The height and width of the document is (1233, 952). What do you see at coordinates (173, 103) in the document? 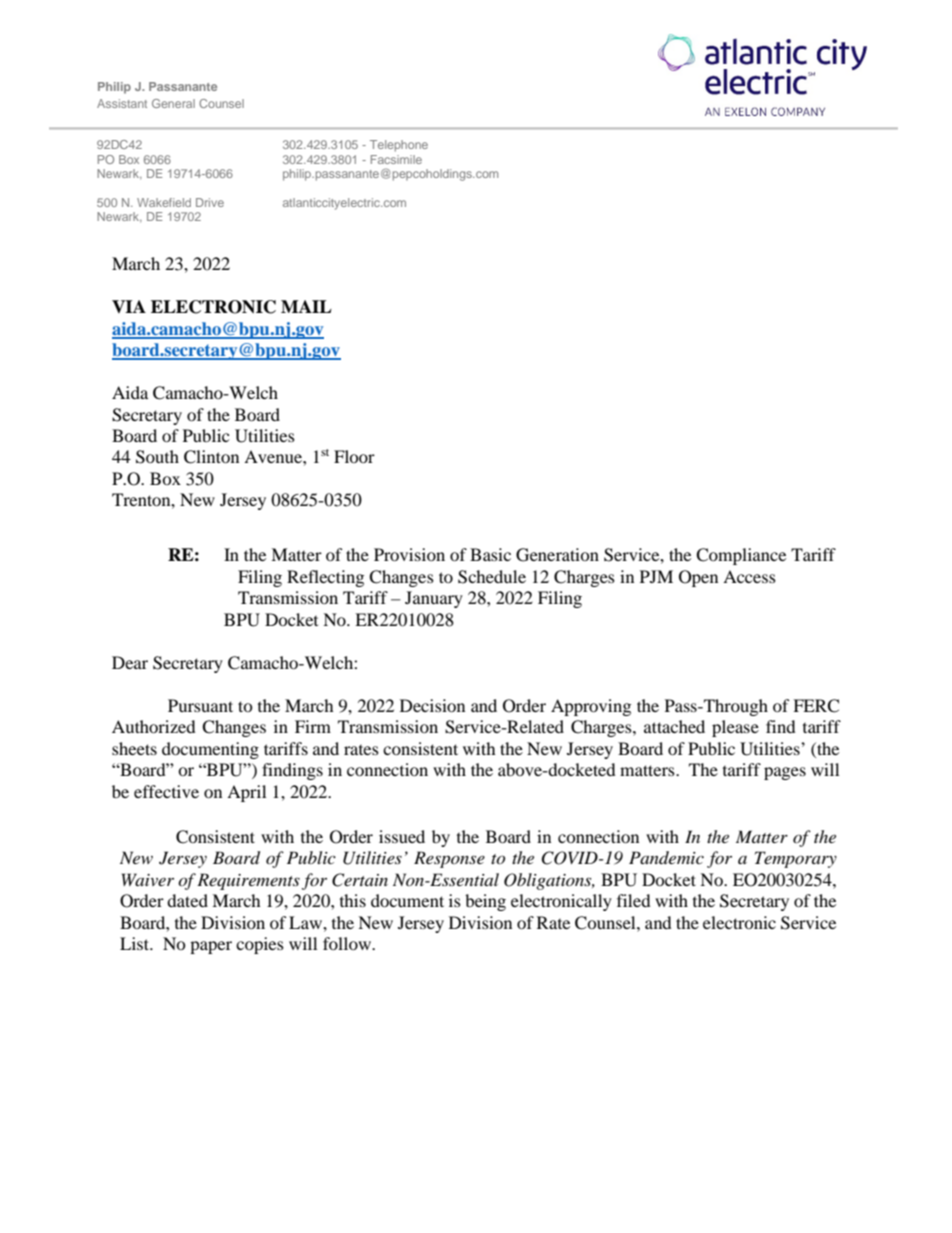
I see `General` at bounding box center [173, 103].
